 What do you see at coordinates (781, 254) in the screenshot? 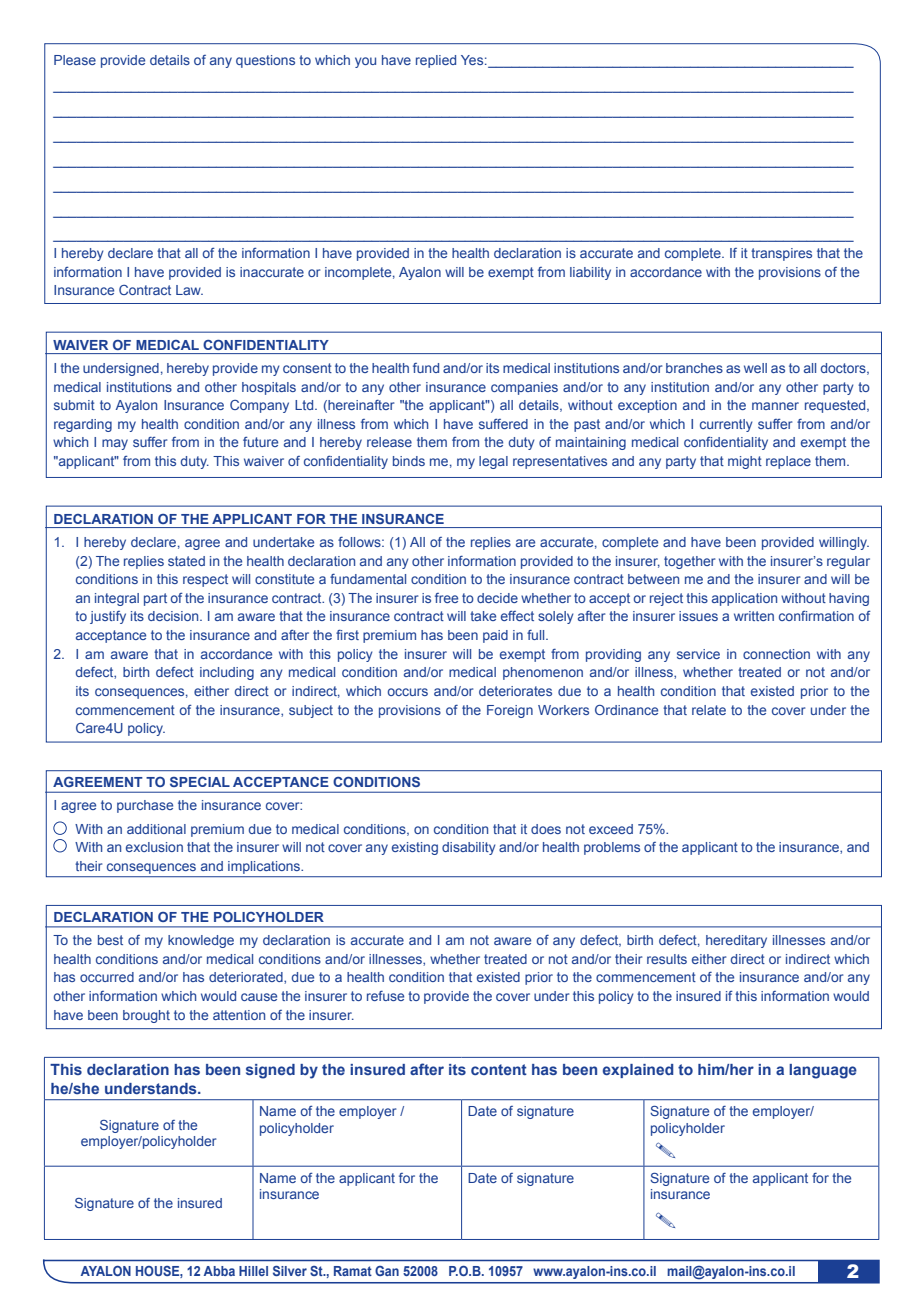
I see `transpires` at bounding box center [781, 254].
